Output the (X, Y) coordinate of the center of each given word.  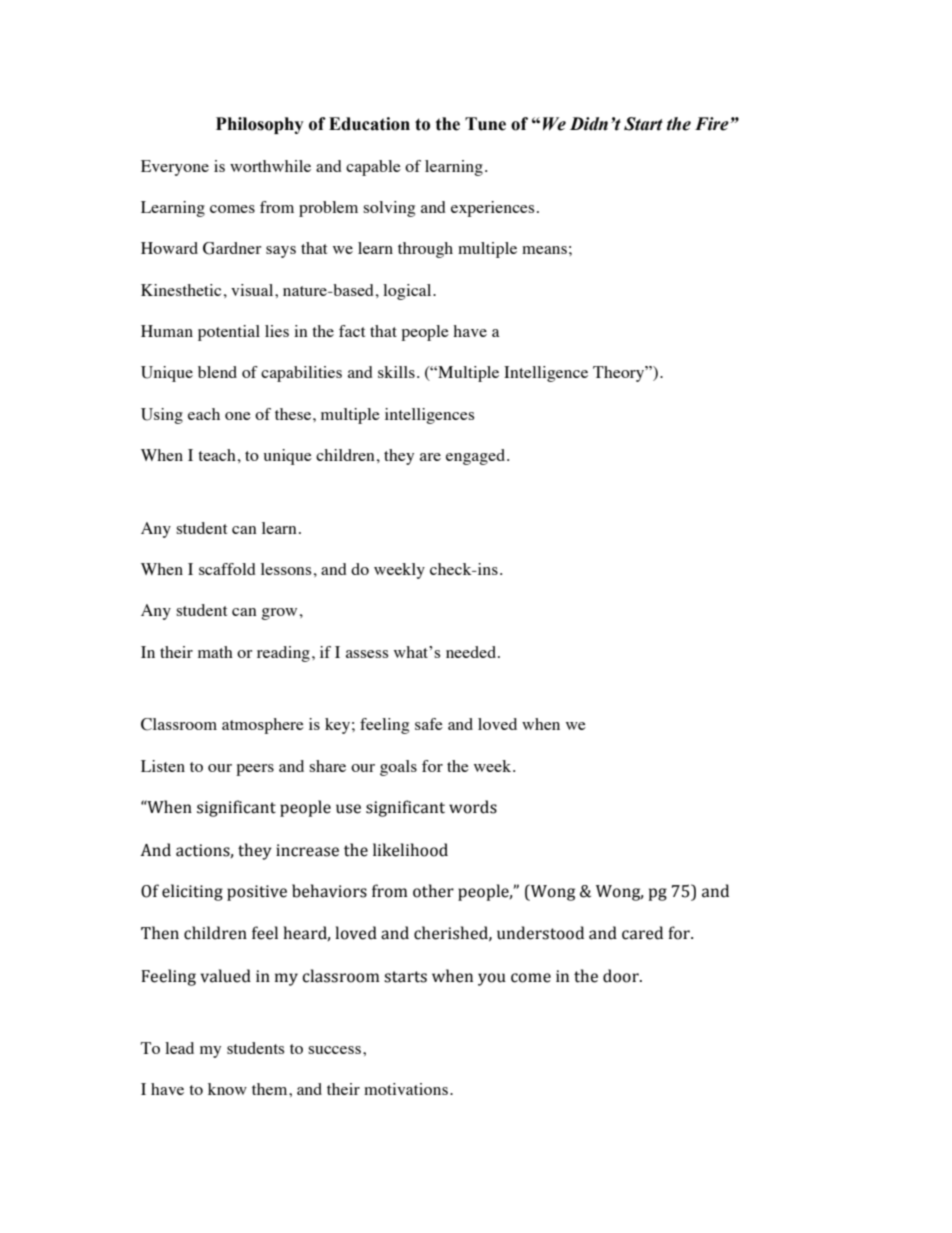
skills (396, 372)
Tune (485, 124)
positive (257, 893)
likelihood (410, 850)
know (227, 1089)
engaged (477, 457)
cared (642, 933)
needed (471, 652)
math (215, 652)
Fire (712, 124)
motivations (406, 1089)
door (622, 976)
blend (217, 372)
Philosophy (260, 125)
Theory (620, 374)
